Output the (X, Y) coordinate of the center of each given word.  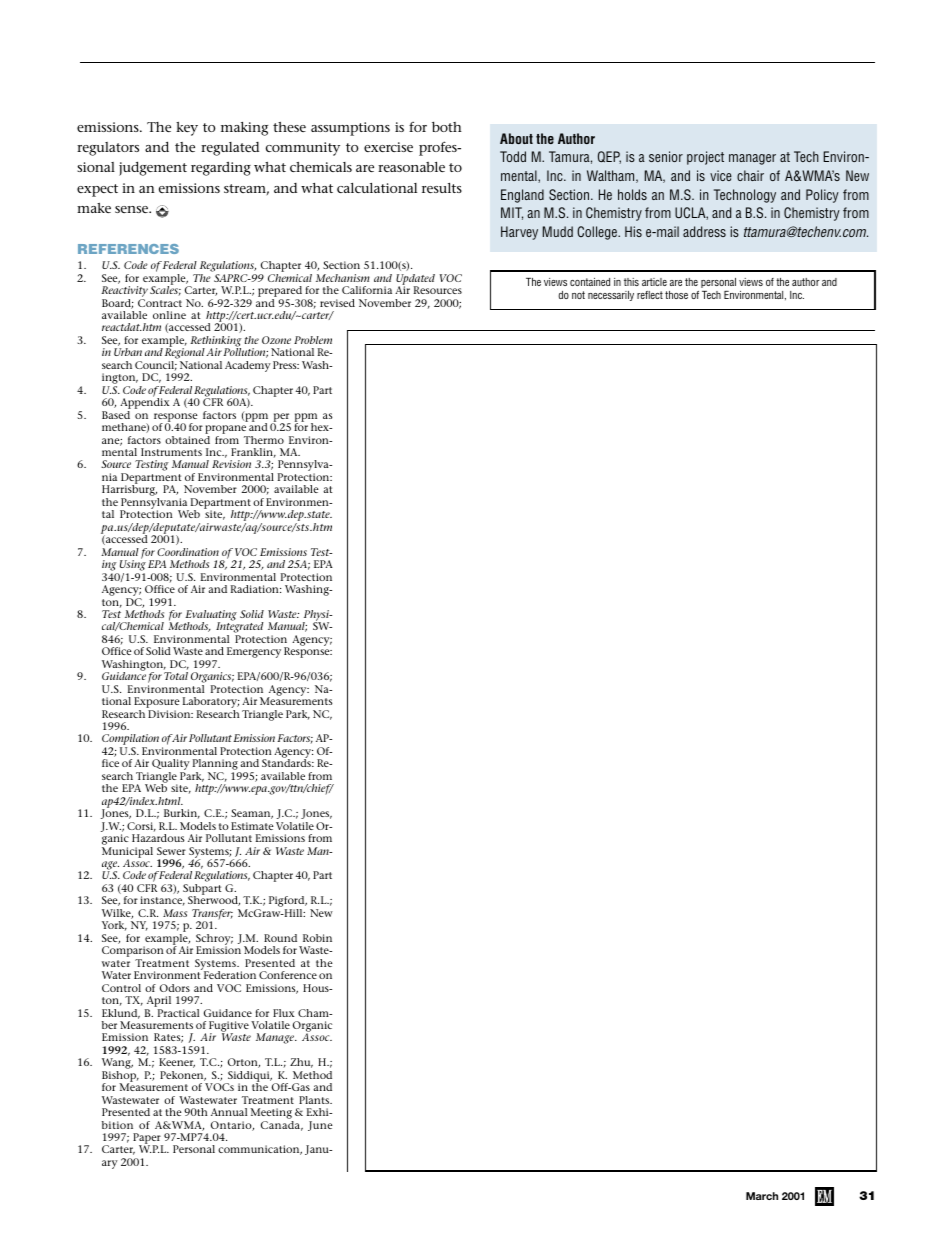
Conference (288, 975)
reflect (650, 295)
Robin (317, 938)
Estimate (252, 826)
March (762, 1196)
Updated (415, 280)
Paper (148, 1140)
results (442, 188)
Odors (175, 988)
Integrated (239, 628)
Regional (185, 354)
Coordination (188, 552)
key (187, 129)
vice (721, 175)
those (676, 295)
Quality (171, 766)
